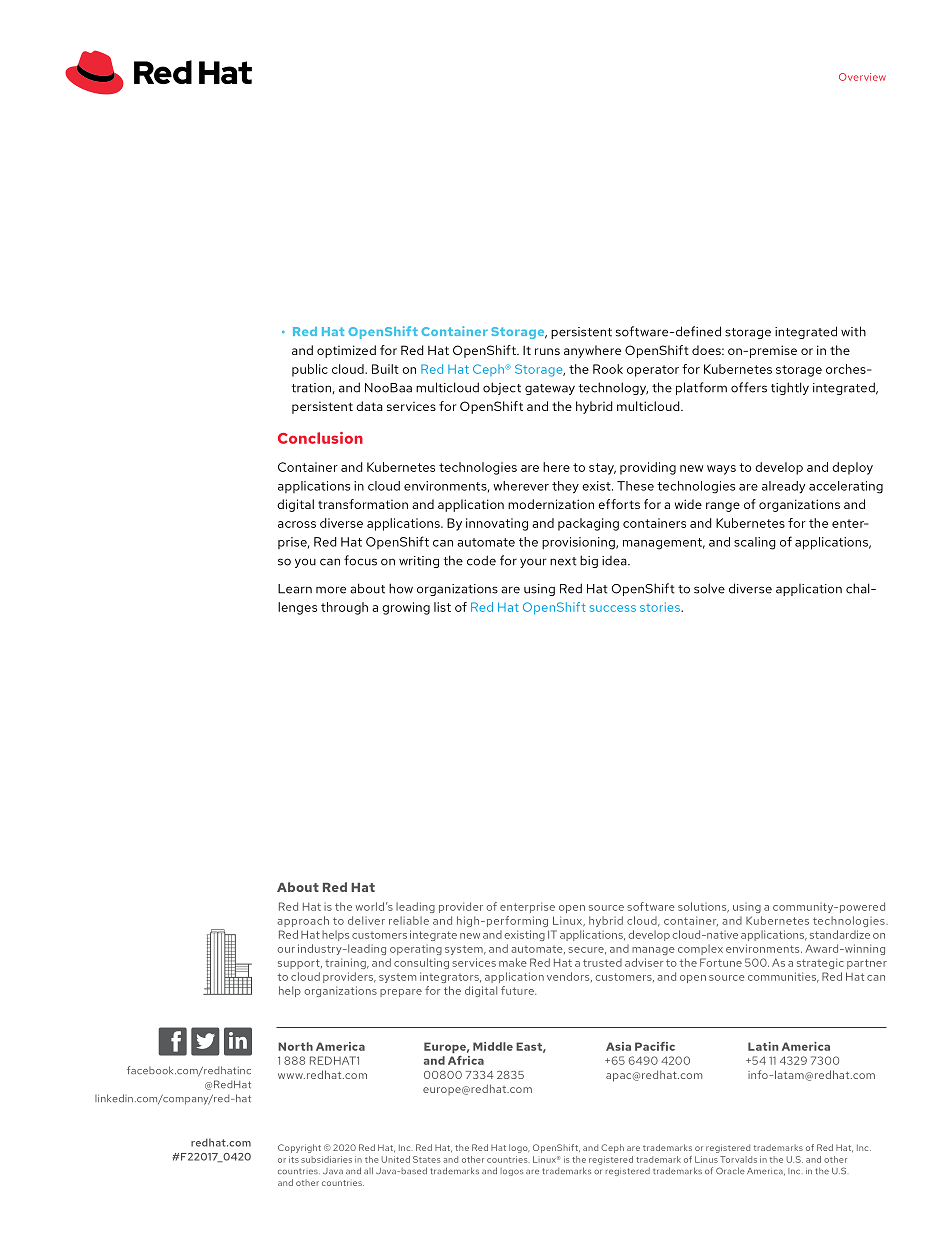  What do you see at coordinates (366, 920) in the document?
I see `deliver` at bounding box center [366, 920].
